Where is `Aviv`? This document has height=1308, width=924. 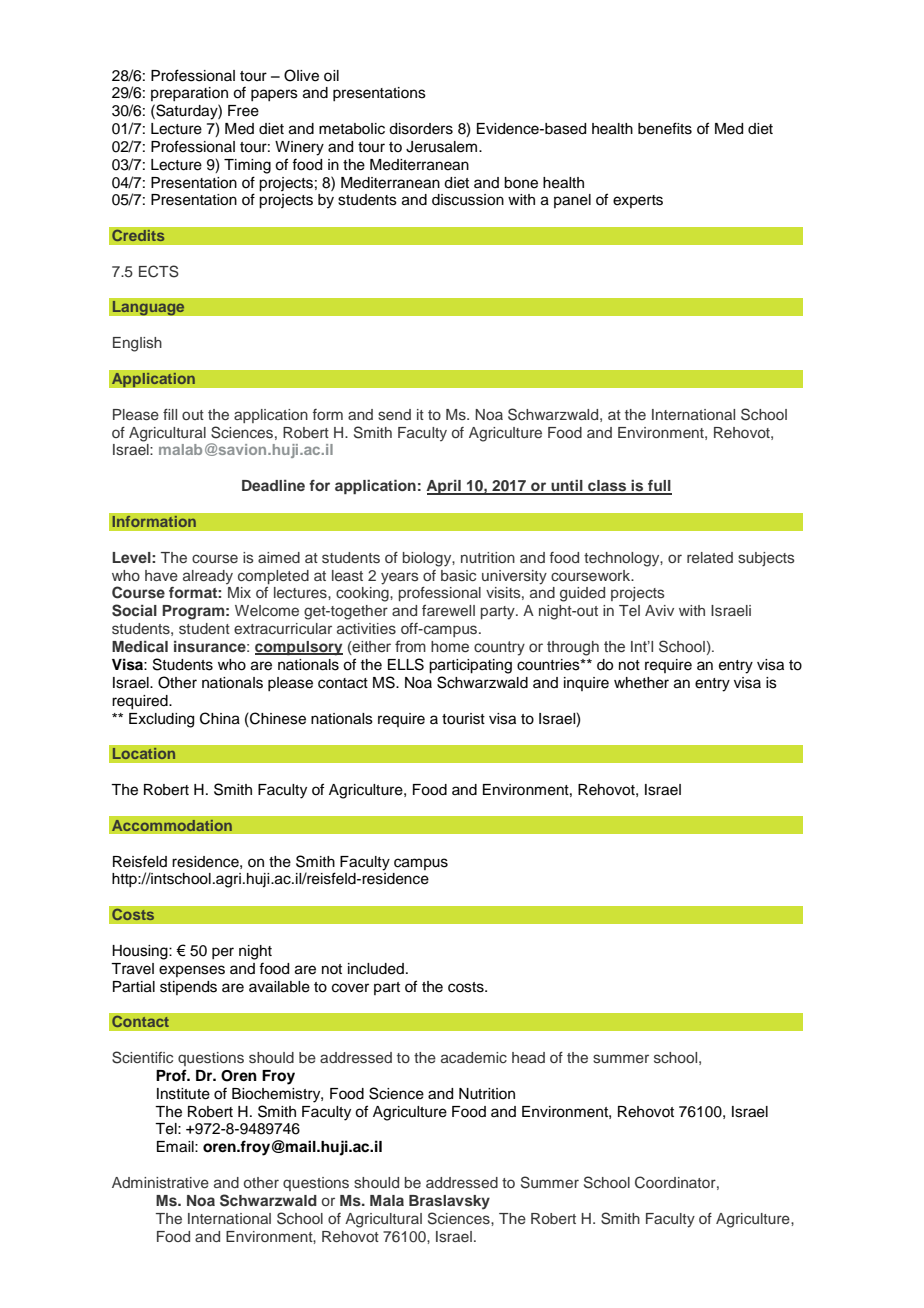
Aviv is located at coordinates (659, 610).
